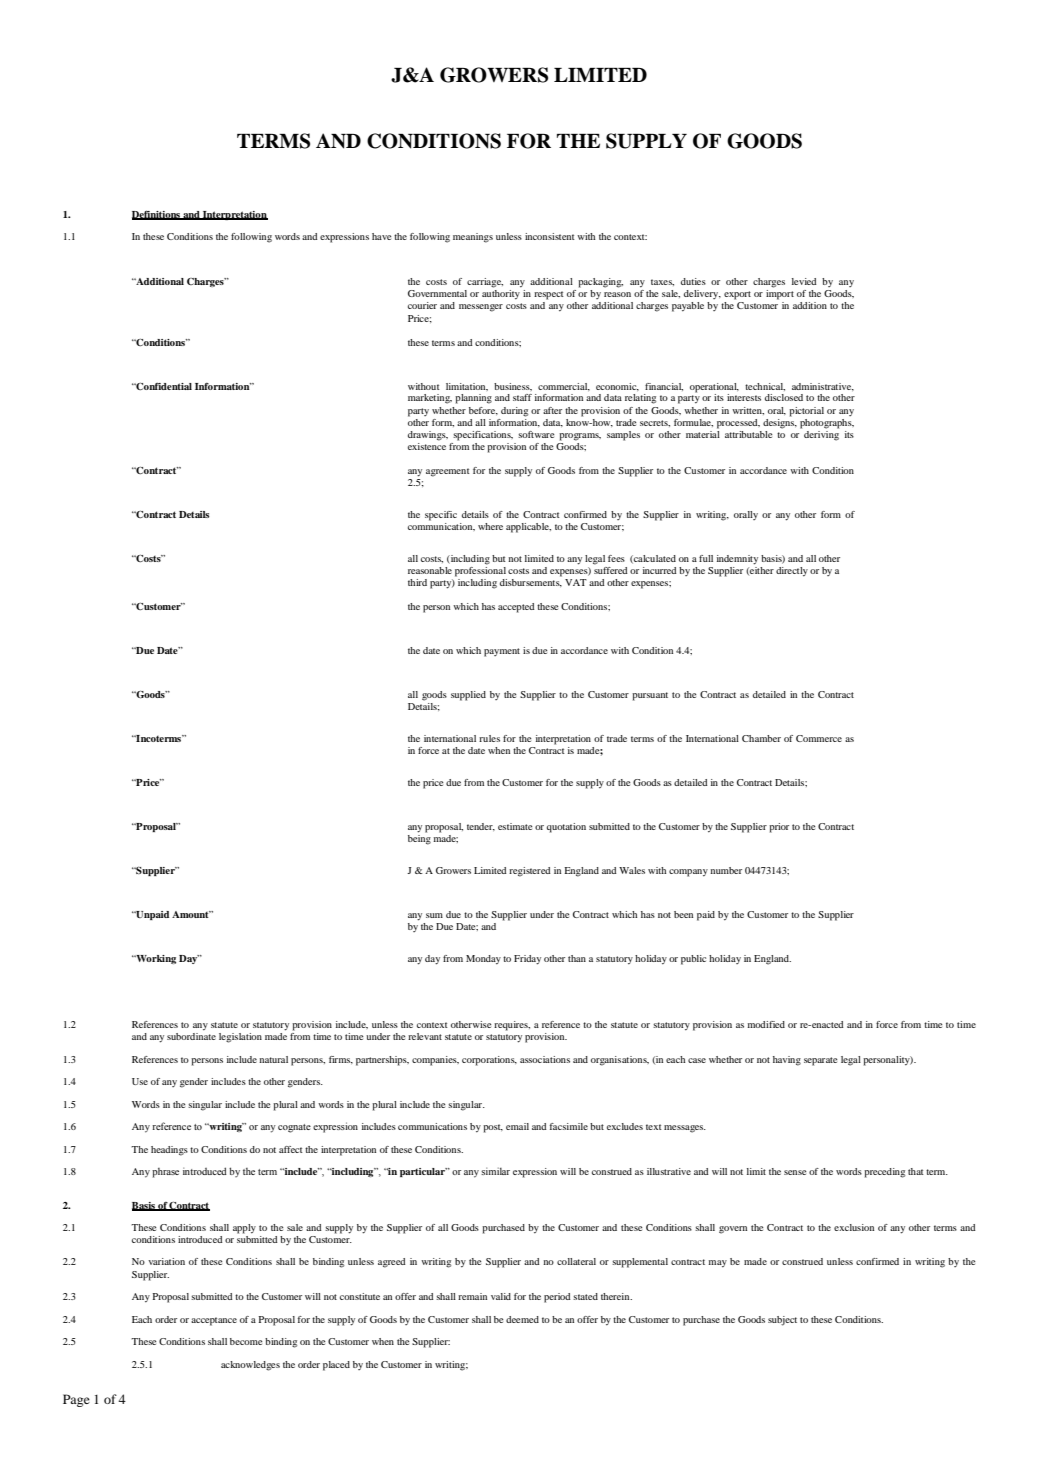 The image size is (1039, 1469). I want to click on estimate, so click(515, 826).
